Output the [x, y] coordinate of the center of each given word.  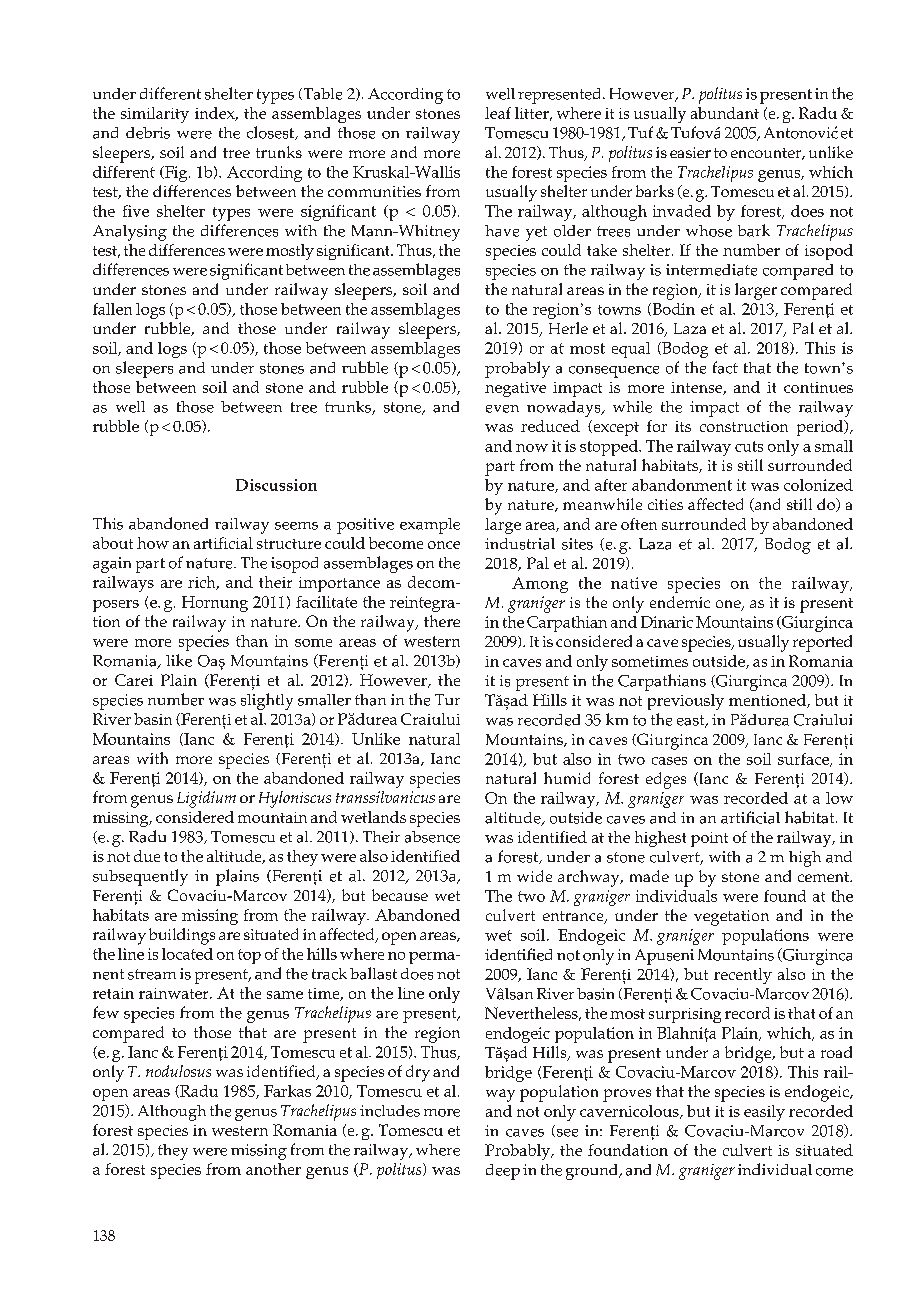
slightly [267, 701]
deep [503, 1172]
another [273, 1169]
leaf [498, 113]
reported [822, 643]
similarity [155, 115]
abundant [725, 113]
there [442, 621]
